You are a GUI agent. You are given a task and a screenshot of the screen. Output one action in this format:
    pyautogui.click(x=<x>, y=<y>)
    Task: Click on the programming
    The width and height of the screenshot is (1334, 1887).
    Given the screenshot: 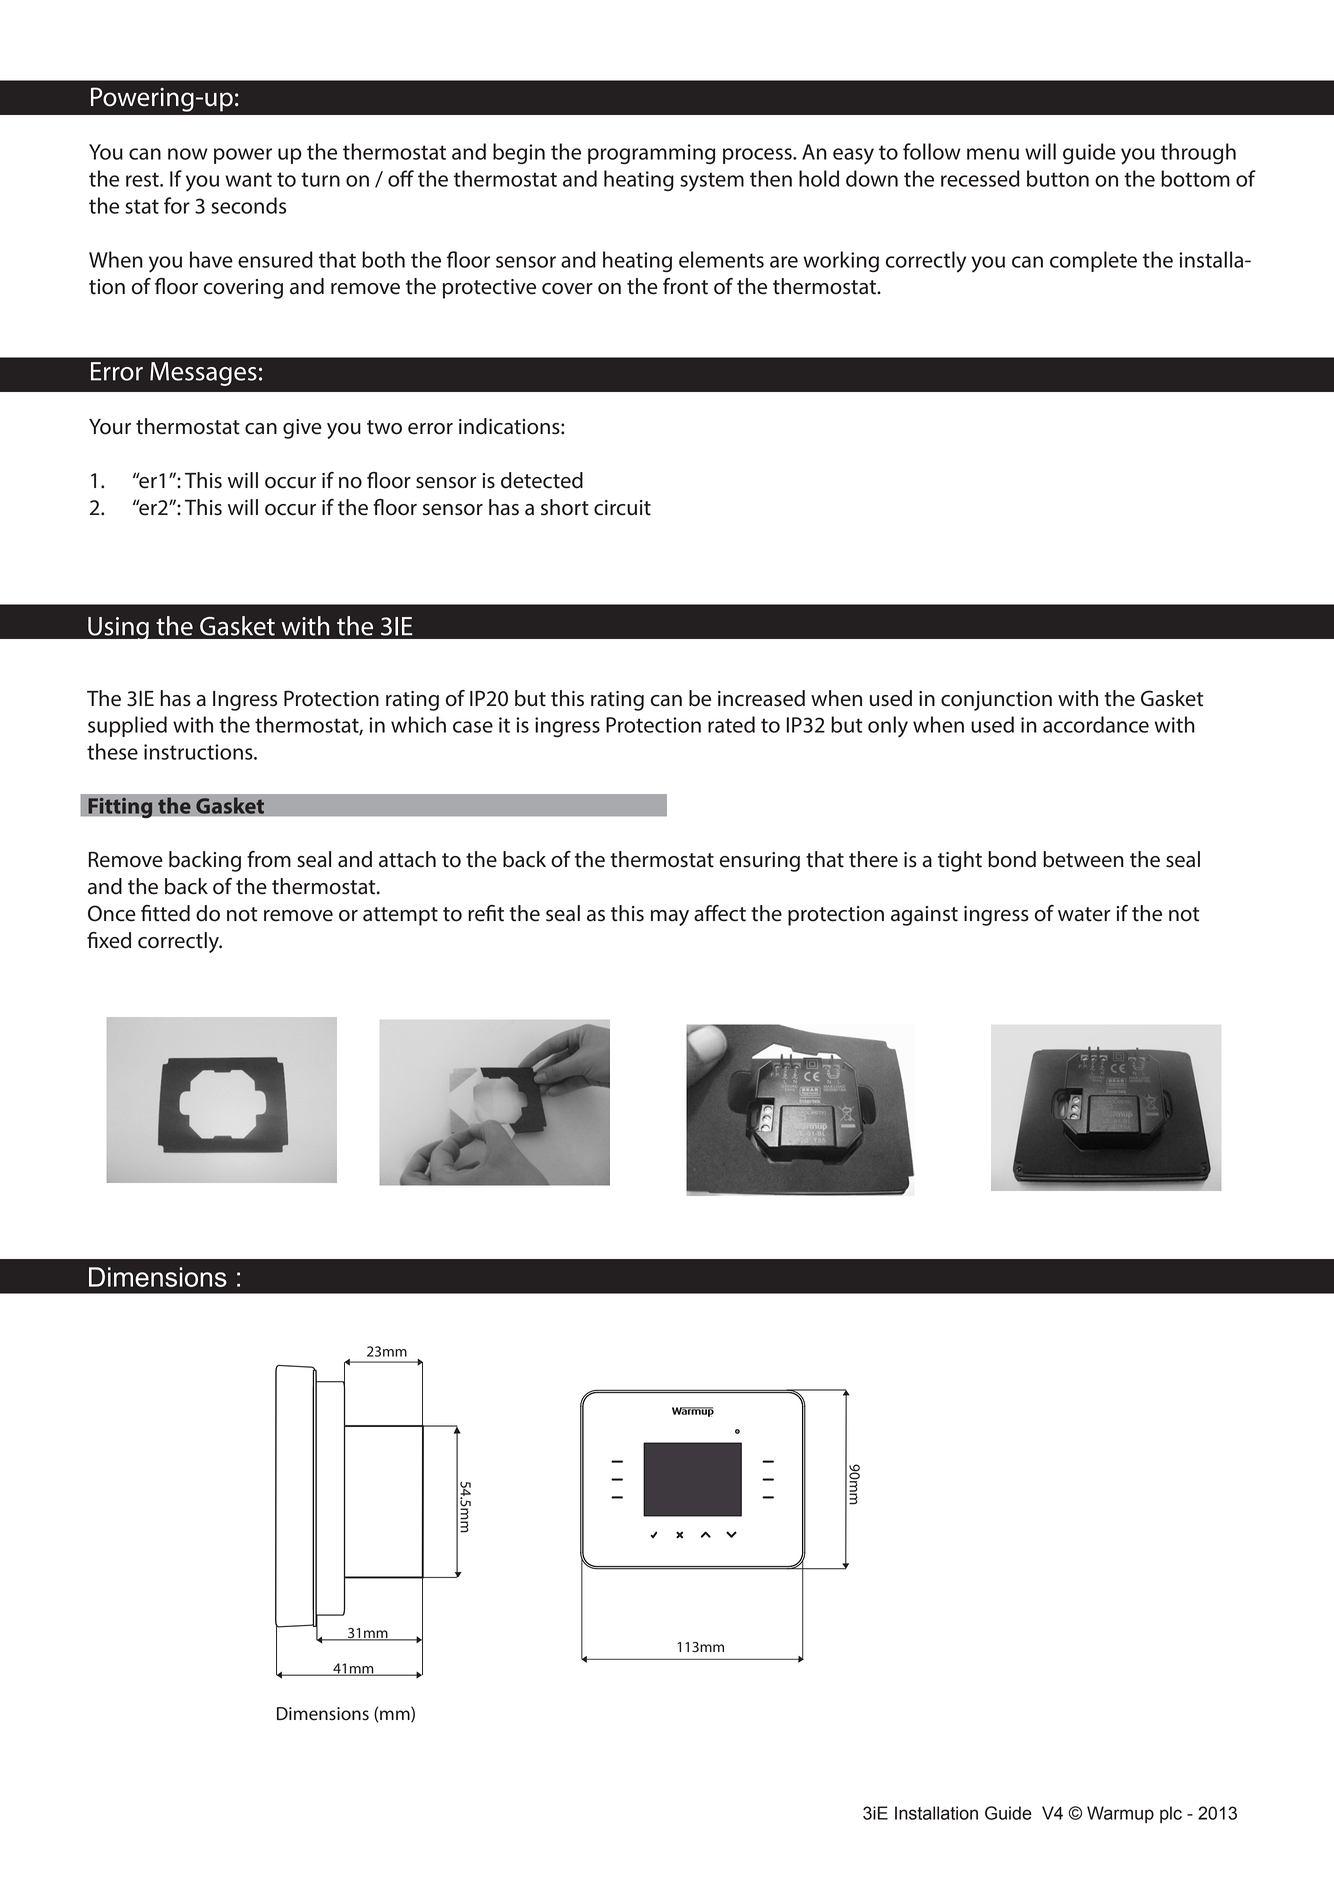 What is the action you would take?
    pyautogui.click(x=651, y=154)
